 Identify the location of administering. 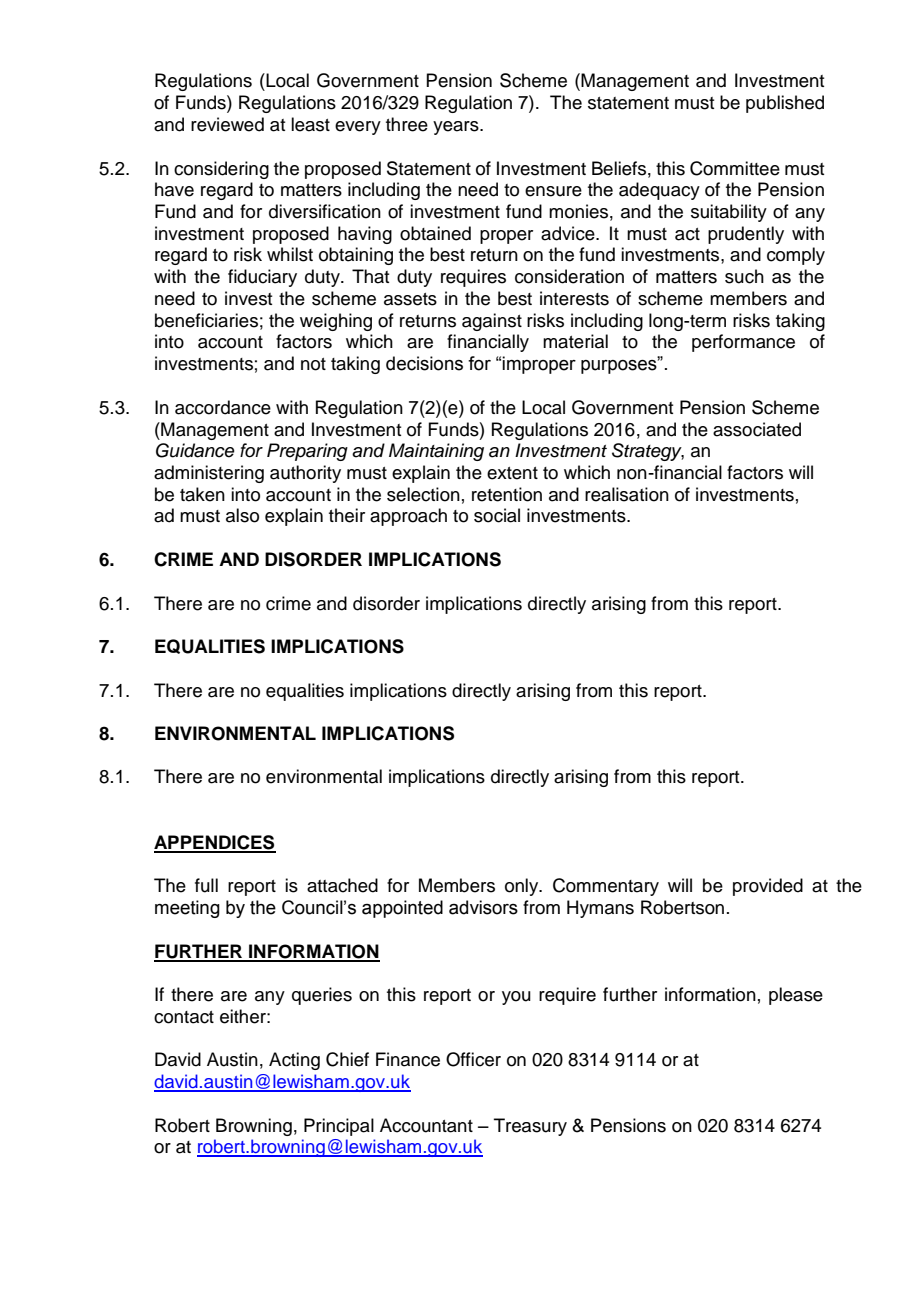
(209, 474).
